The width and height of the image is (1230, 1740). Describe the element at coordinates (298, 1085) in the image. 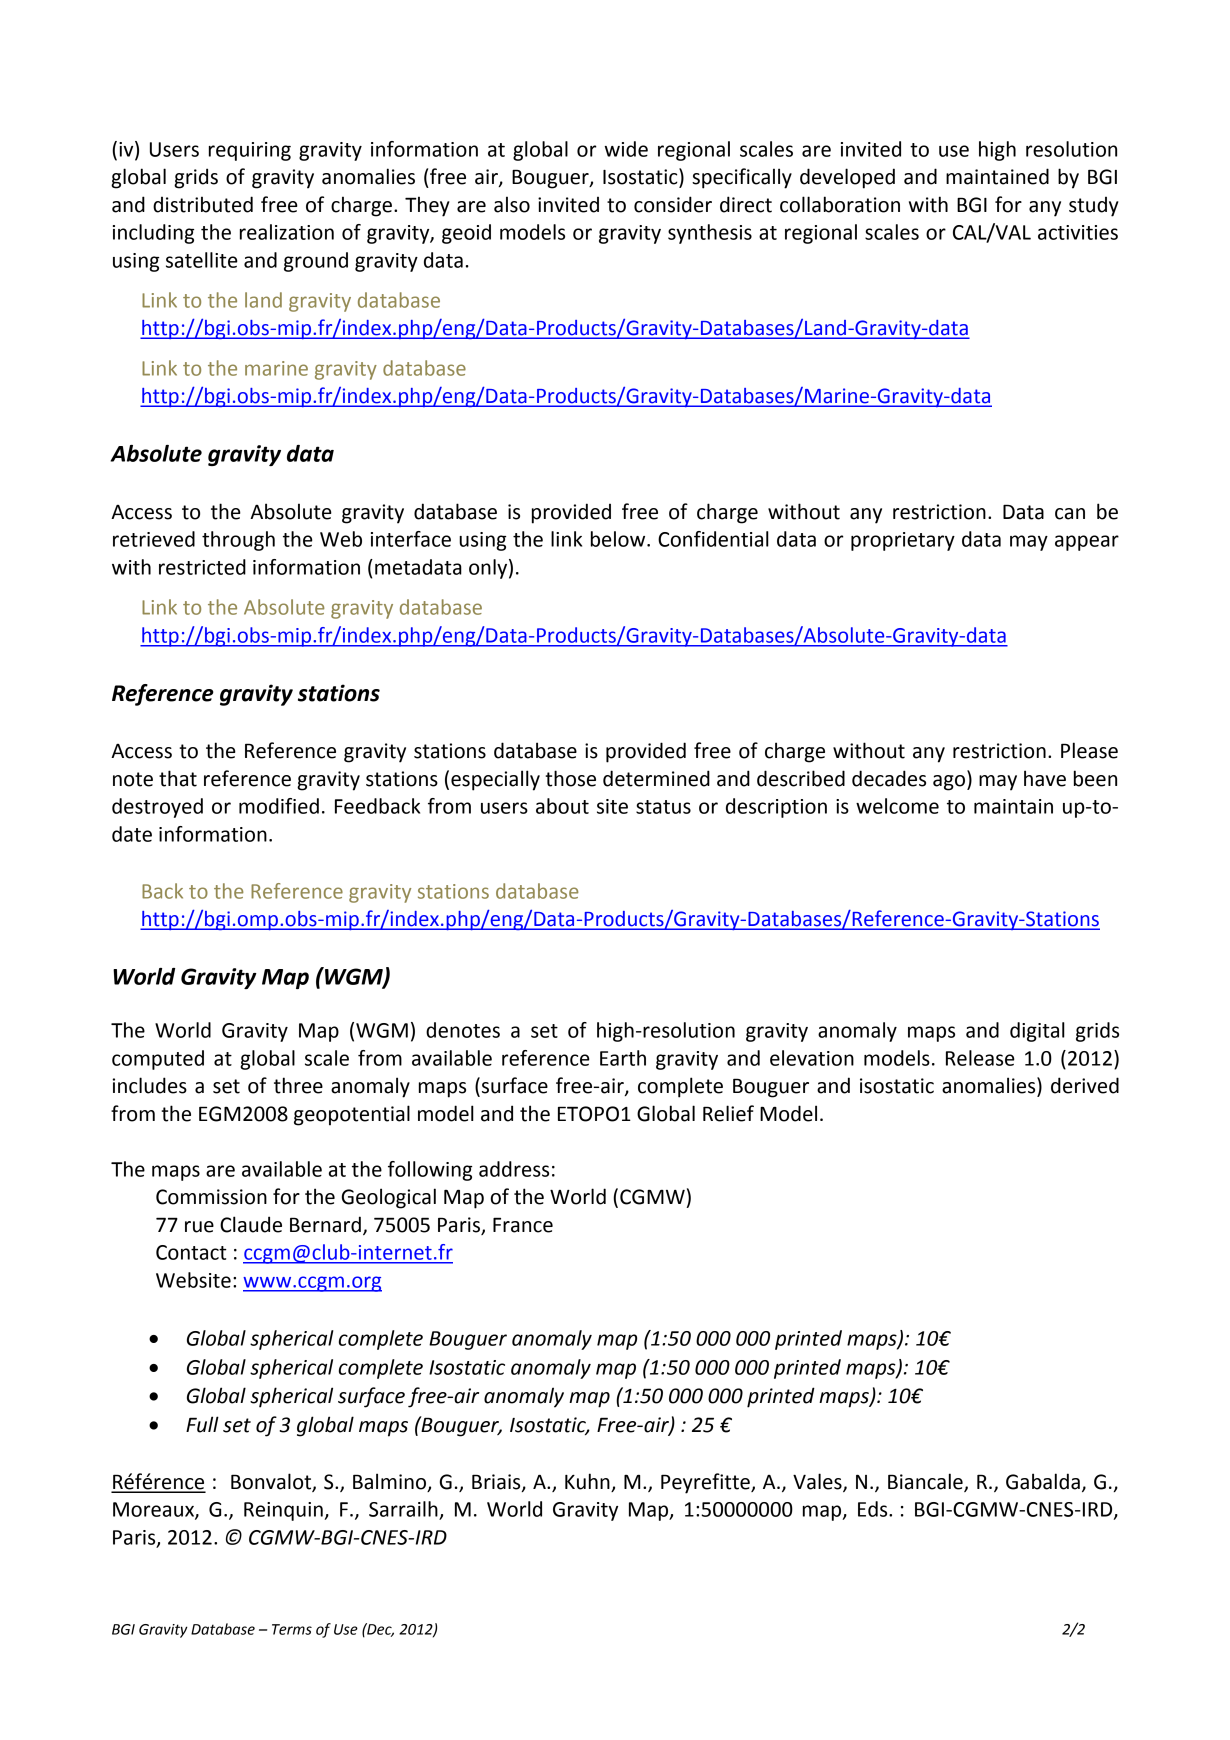

I see `three` at that location.
